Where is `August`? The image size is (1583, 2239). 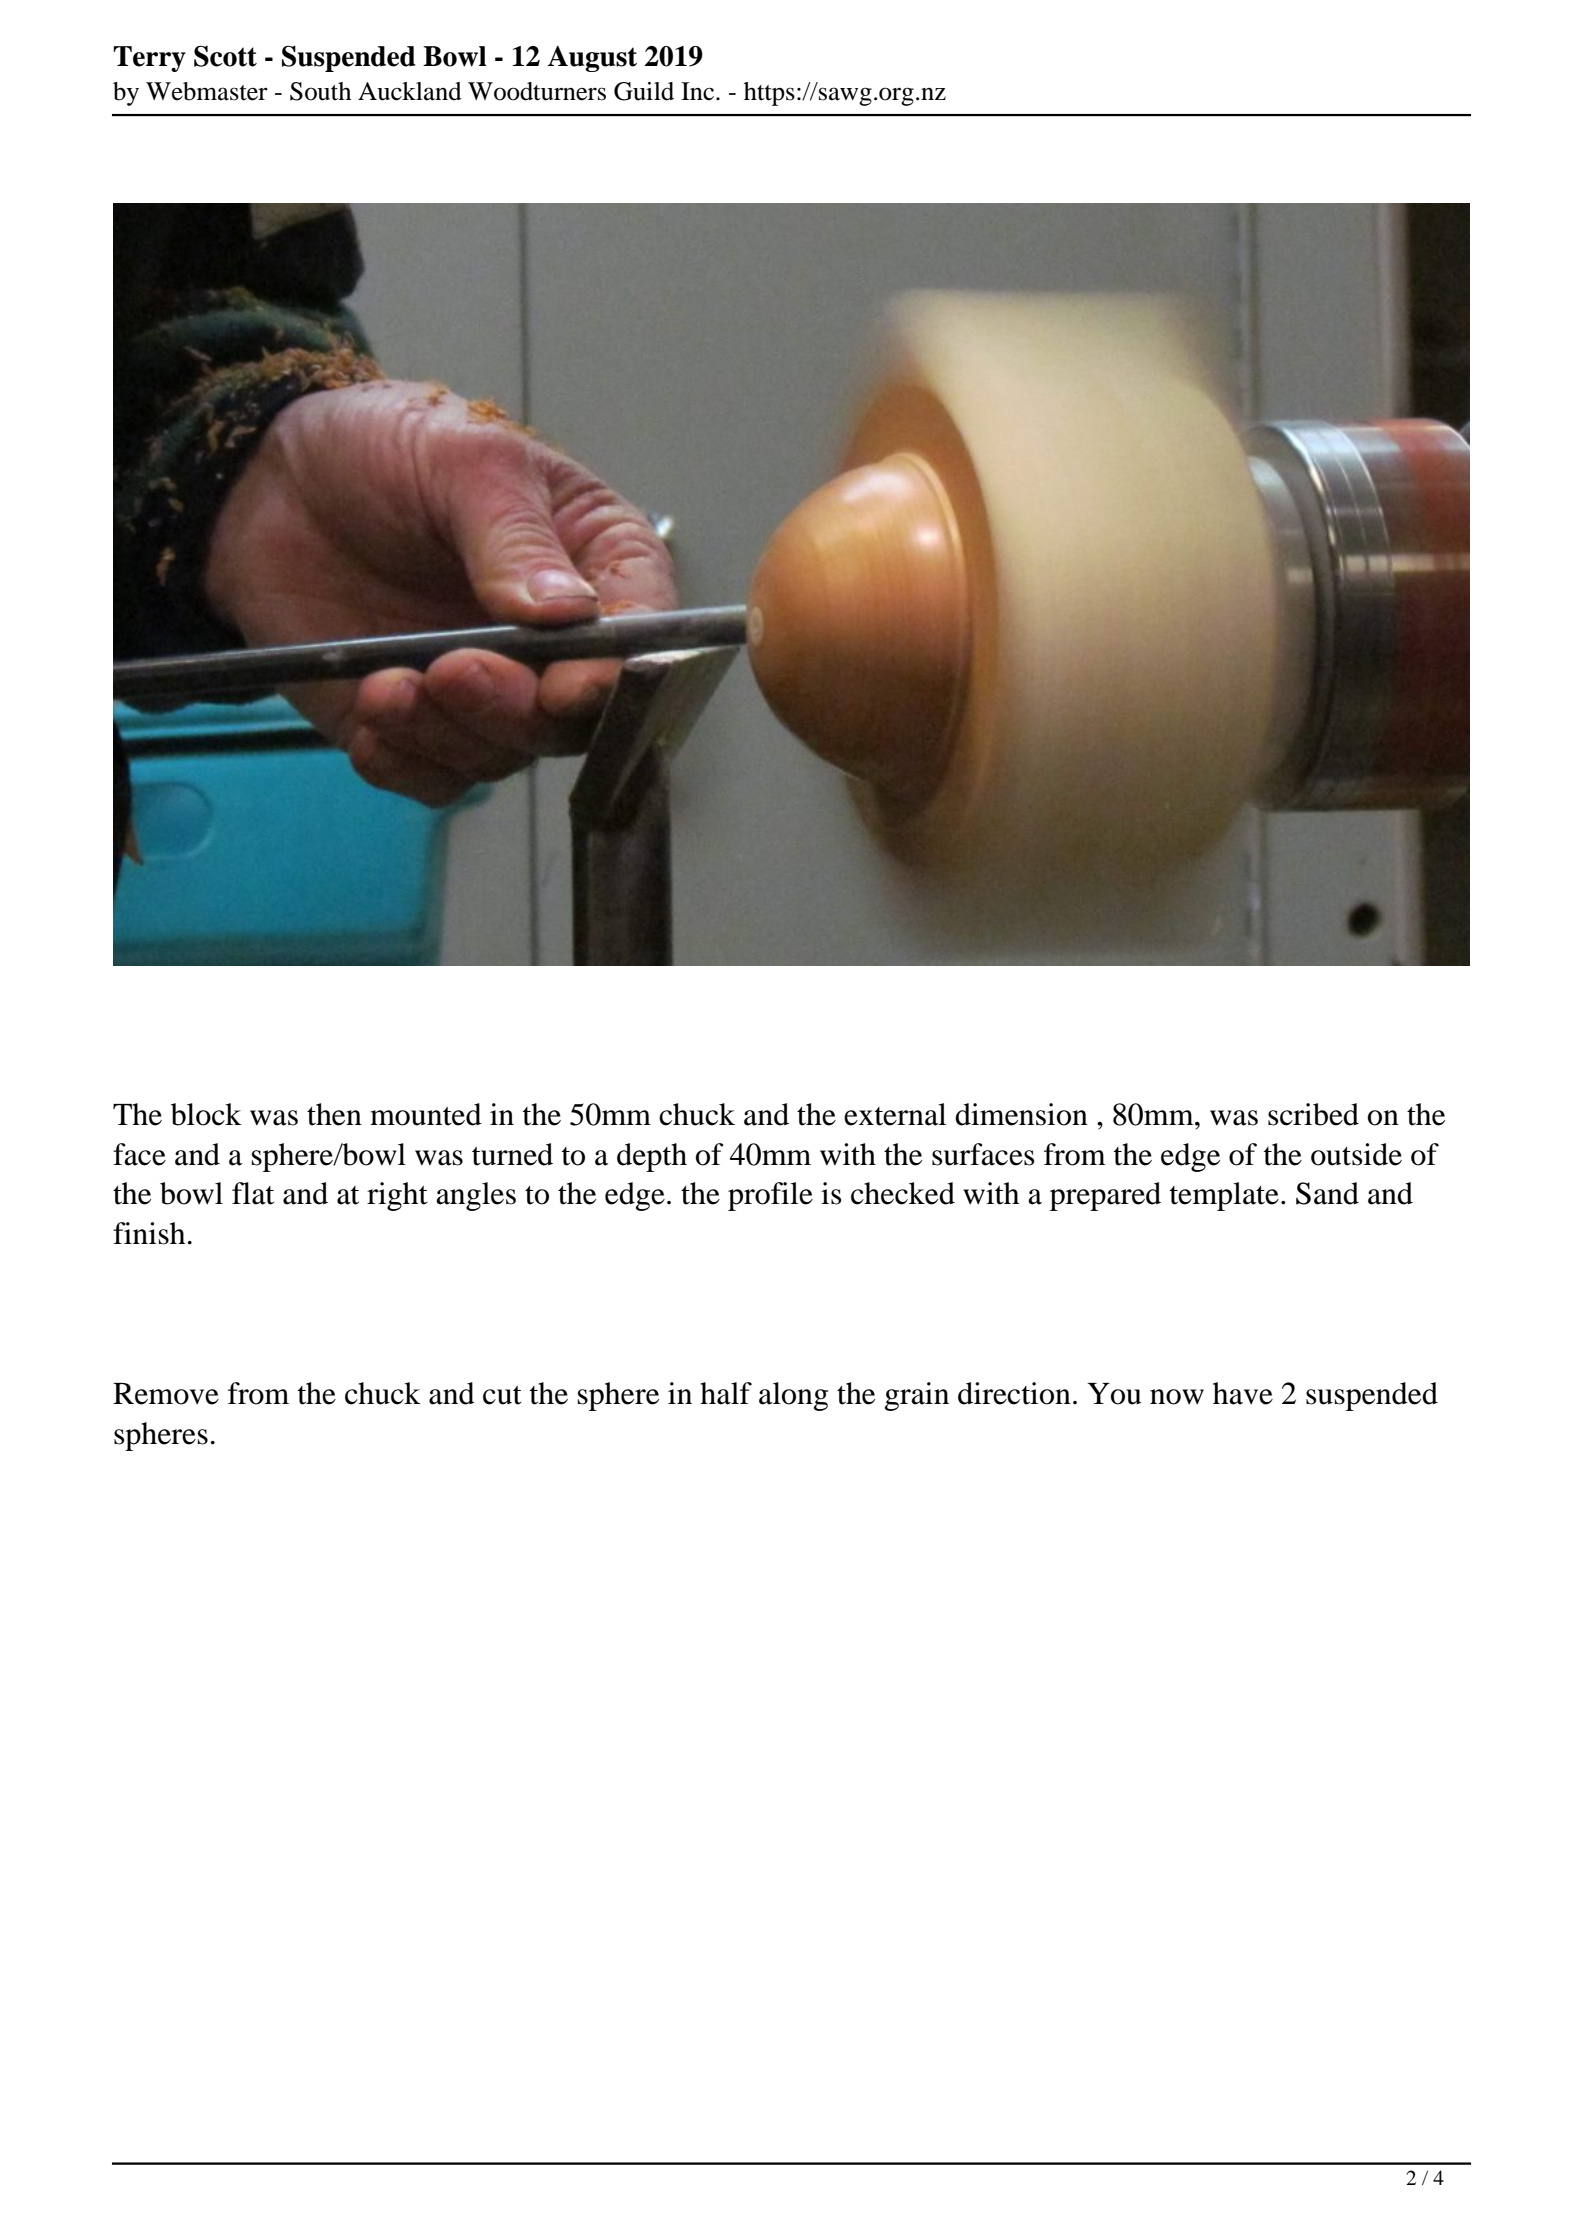 August is located at coordinates (592, 59).
